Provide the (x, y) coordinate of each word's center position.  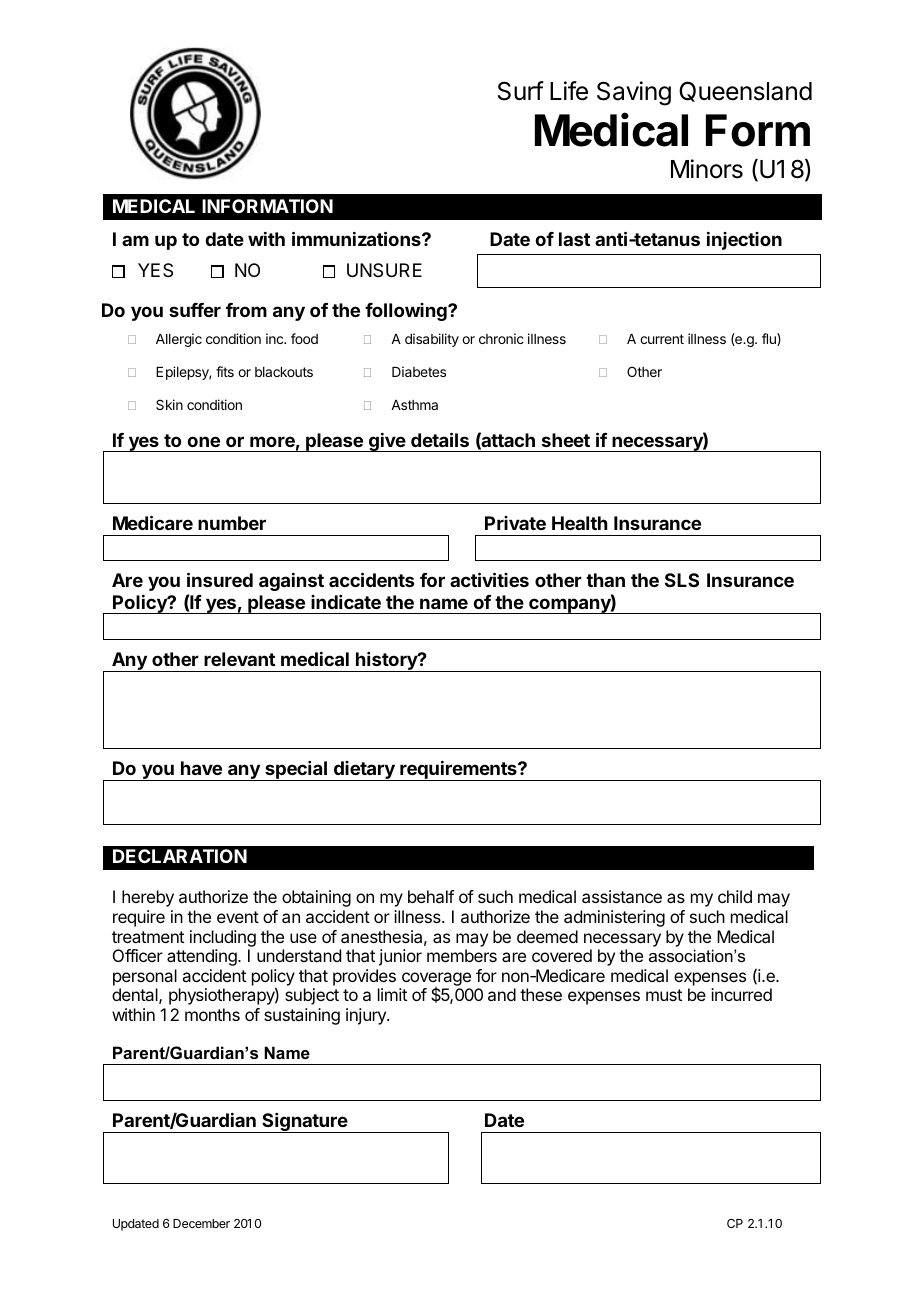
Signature (305, 1123)
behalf (431, 896)
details (440, 439)
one (203, 441)
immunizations (357, 238)
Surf (521, 91)
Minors (707, 169)
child (735, 896)
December (201, 1223)
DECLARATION (180, 856)
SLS (682, 580)
